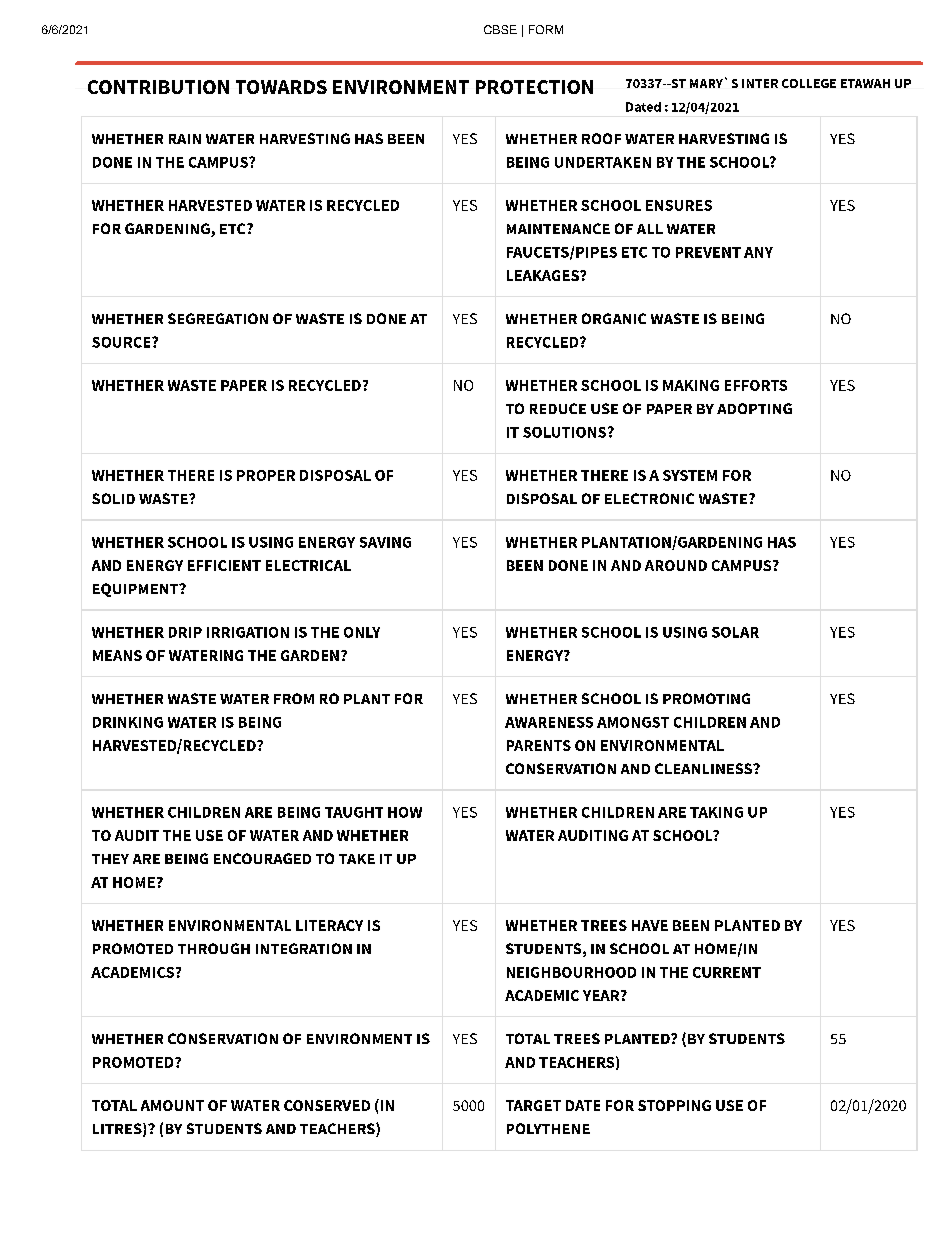 The image size is (952, 1233). Describe the element at coordinates (676, 565) in the screenshot. I see `AROUND` at that location.
